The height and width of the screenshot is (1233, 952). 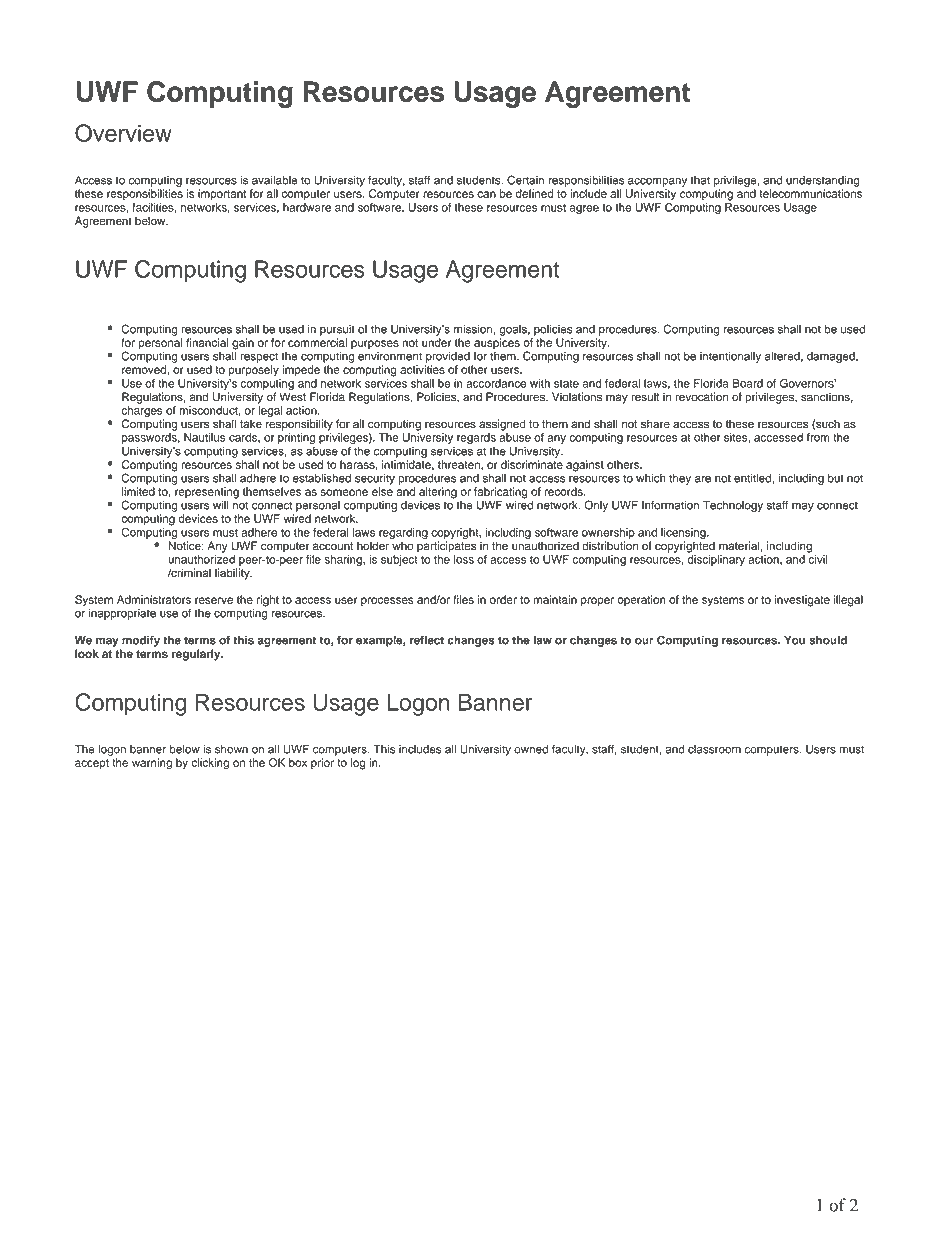 What do you see at coordinates (714, 749) in the screenshot?
I see `classroom` at bounding box center [714, 749].
